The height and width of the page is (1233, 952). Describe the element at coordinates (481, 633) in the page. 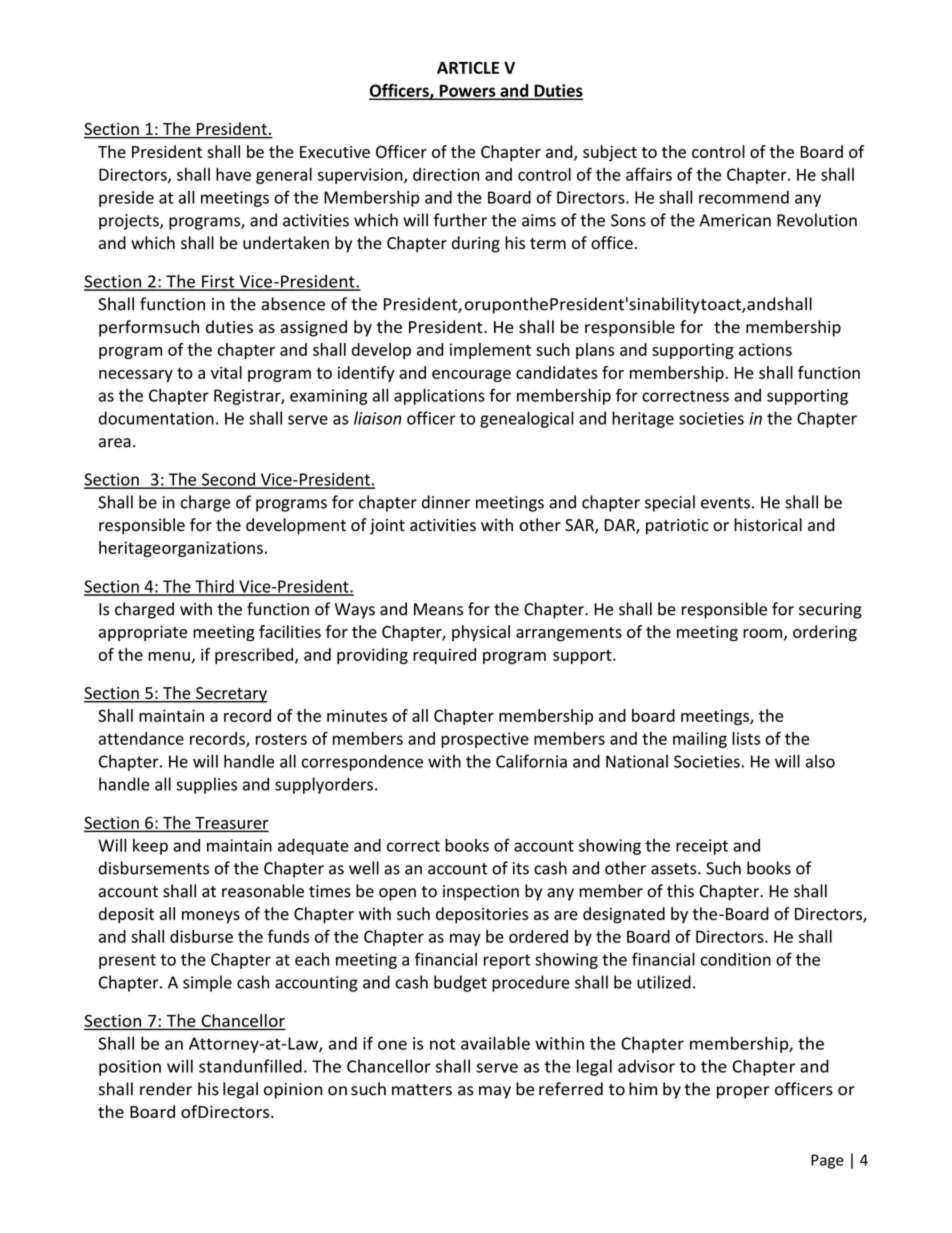

I see `physical` at that location.
